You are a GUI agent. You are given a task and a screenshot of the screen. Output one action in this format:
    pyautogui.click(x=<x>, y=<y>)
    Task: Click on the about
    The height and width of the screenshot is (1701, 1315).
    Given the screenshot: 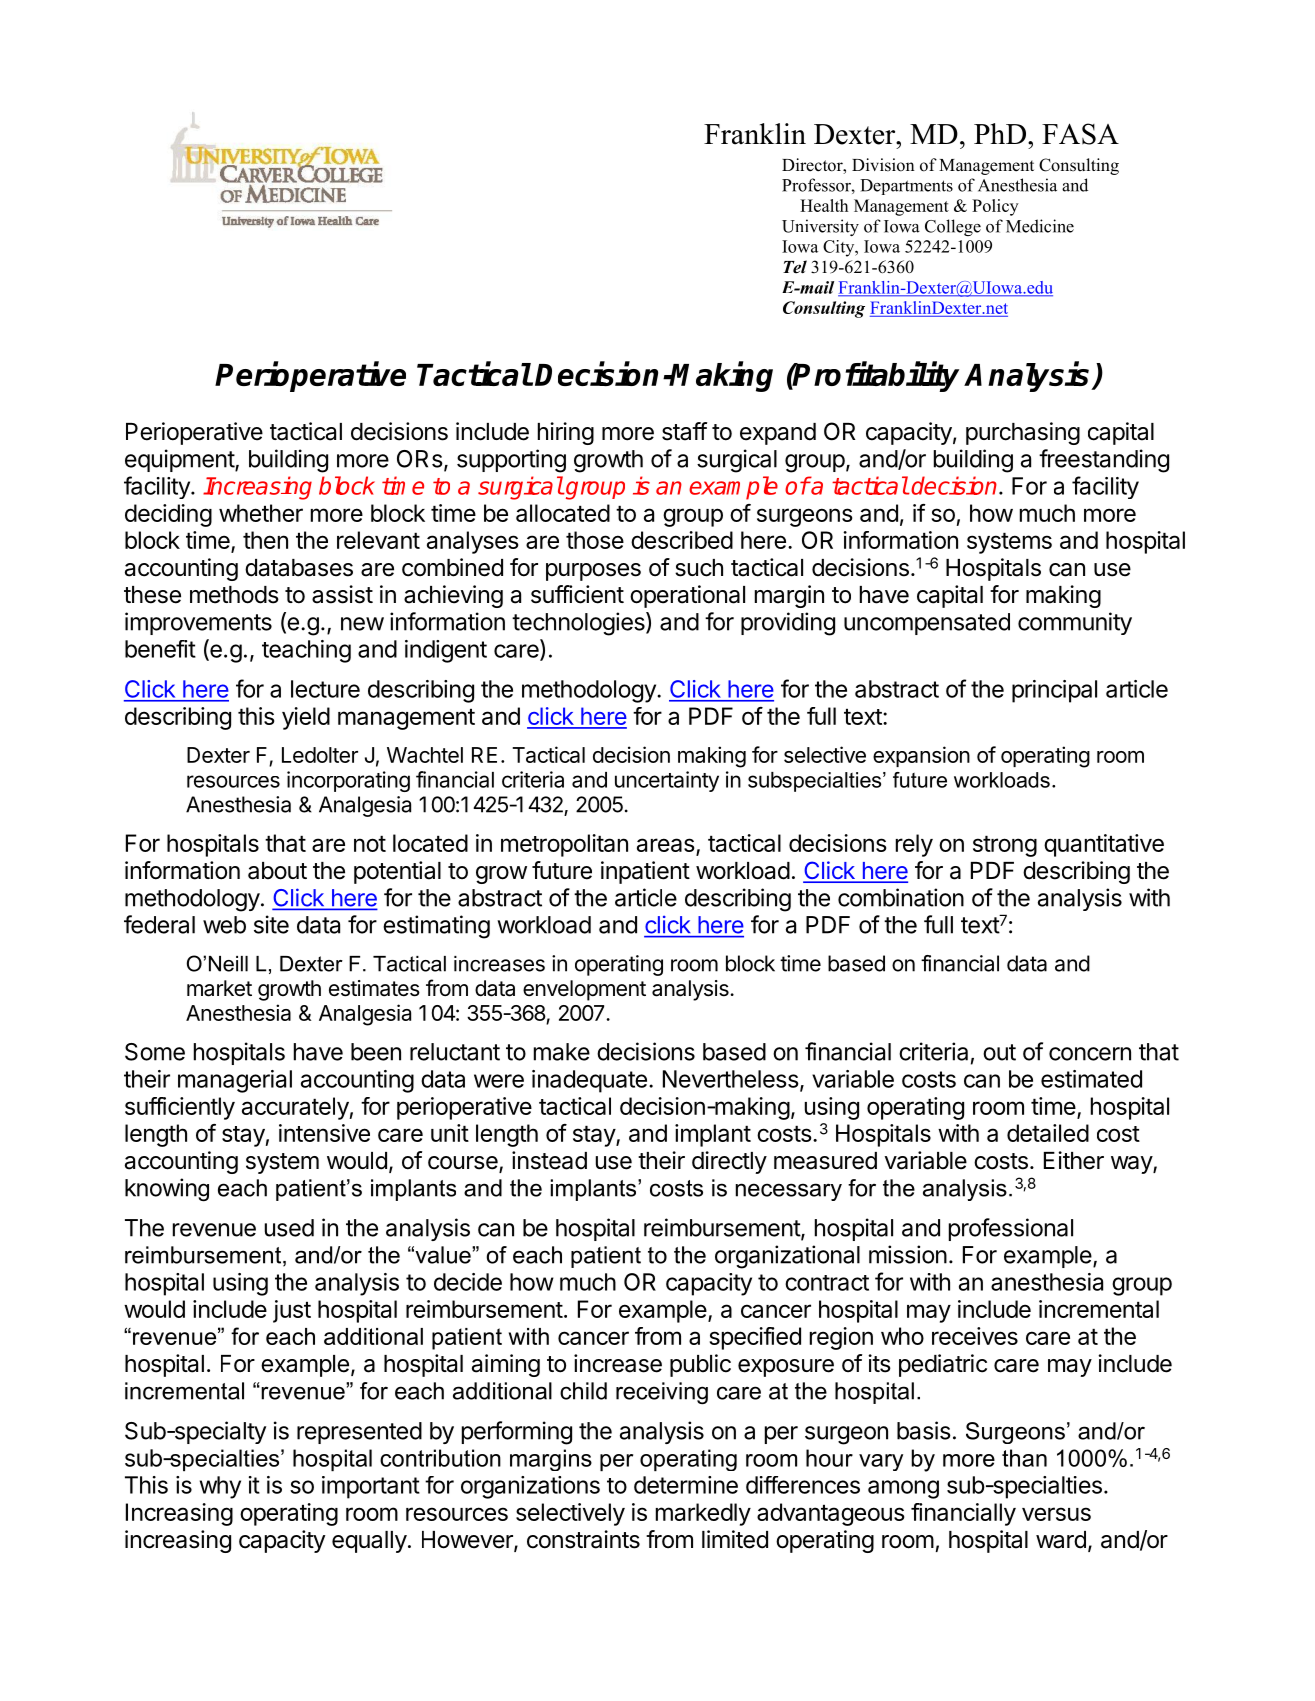 What is the action you would take?
    pyautogui.click(x=277, y=871)
